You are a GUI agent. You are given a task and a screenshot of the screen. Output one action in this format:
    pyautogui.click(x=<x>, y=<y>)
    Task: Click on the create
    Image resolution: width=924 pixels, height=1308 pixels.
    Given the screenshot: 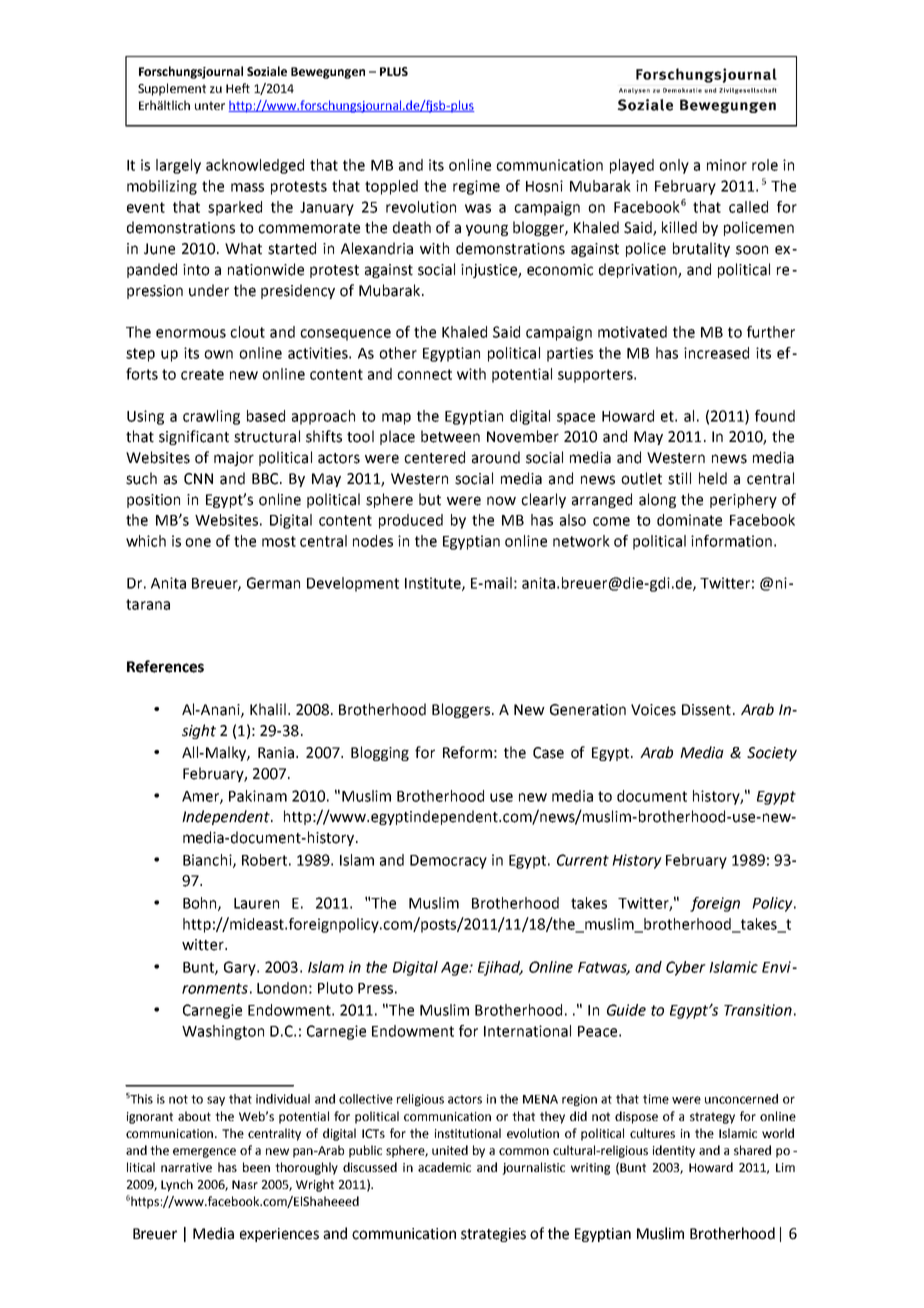 What is the action you would take?
    pyautogui.click(x=202, y=374)
